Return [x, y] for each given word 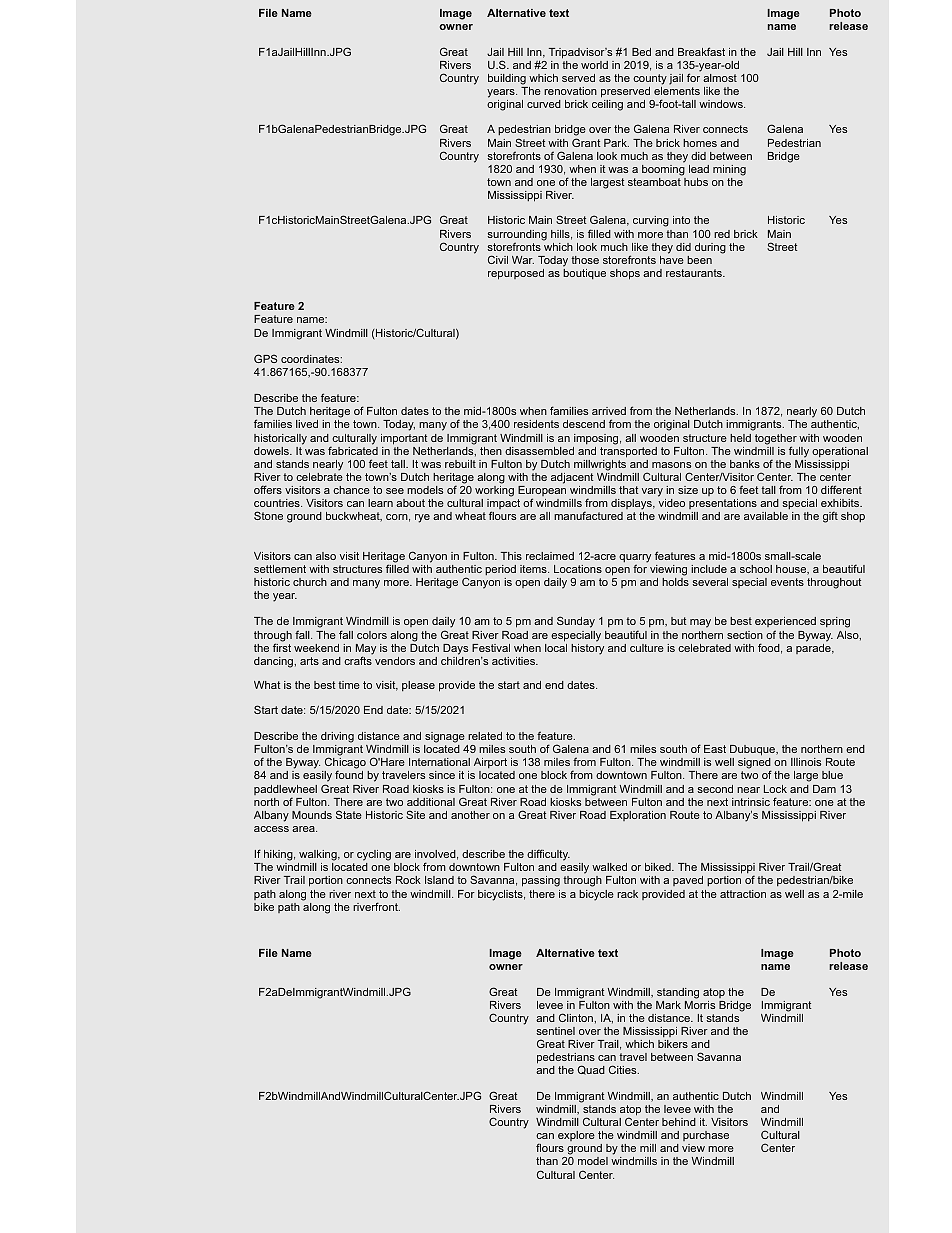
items [534, 569]
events [787, 582]
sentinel [555, 1031]
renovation [570, 91]
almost [720, 78]
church [310, 582]
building [507, 79]
